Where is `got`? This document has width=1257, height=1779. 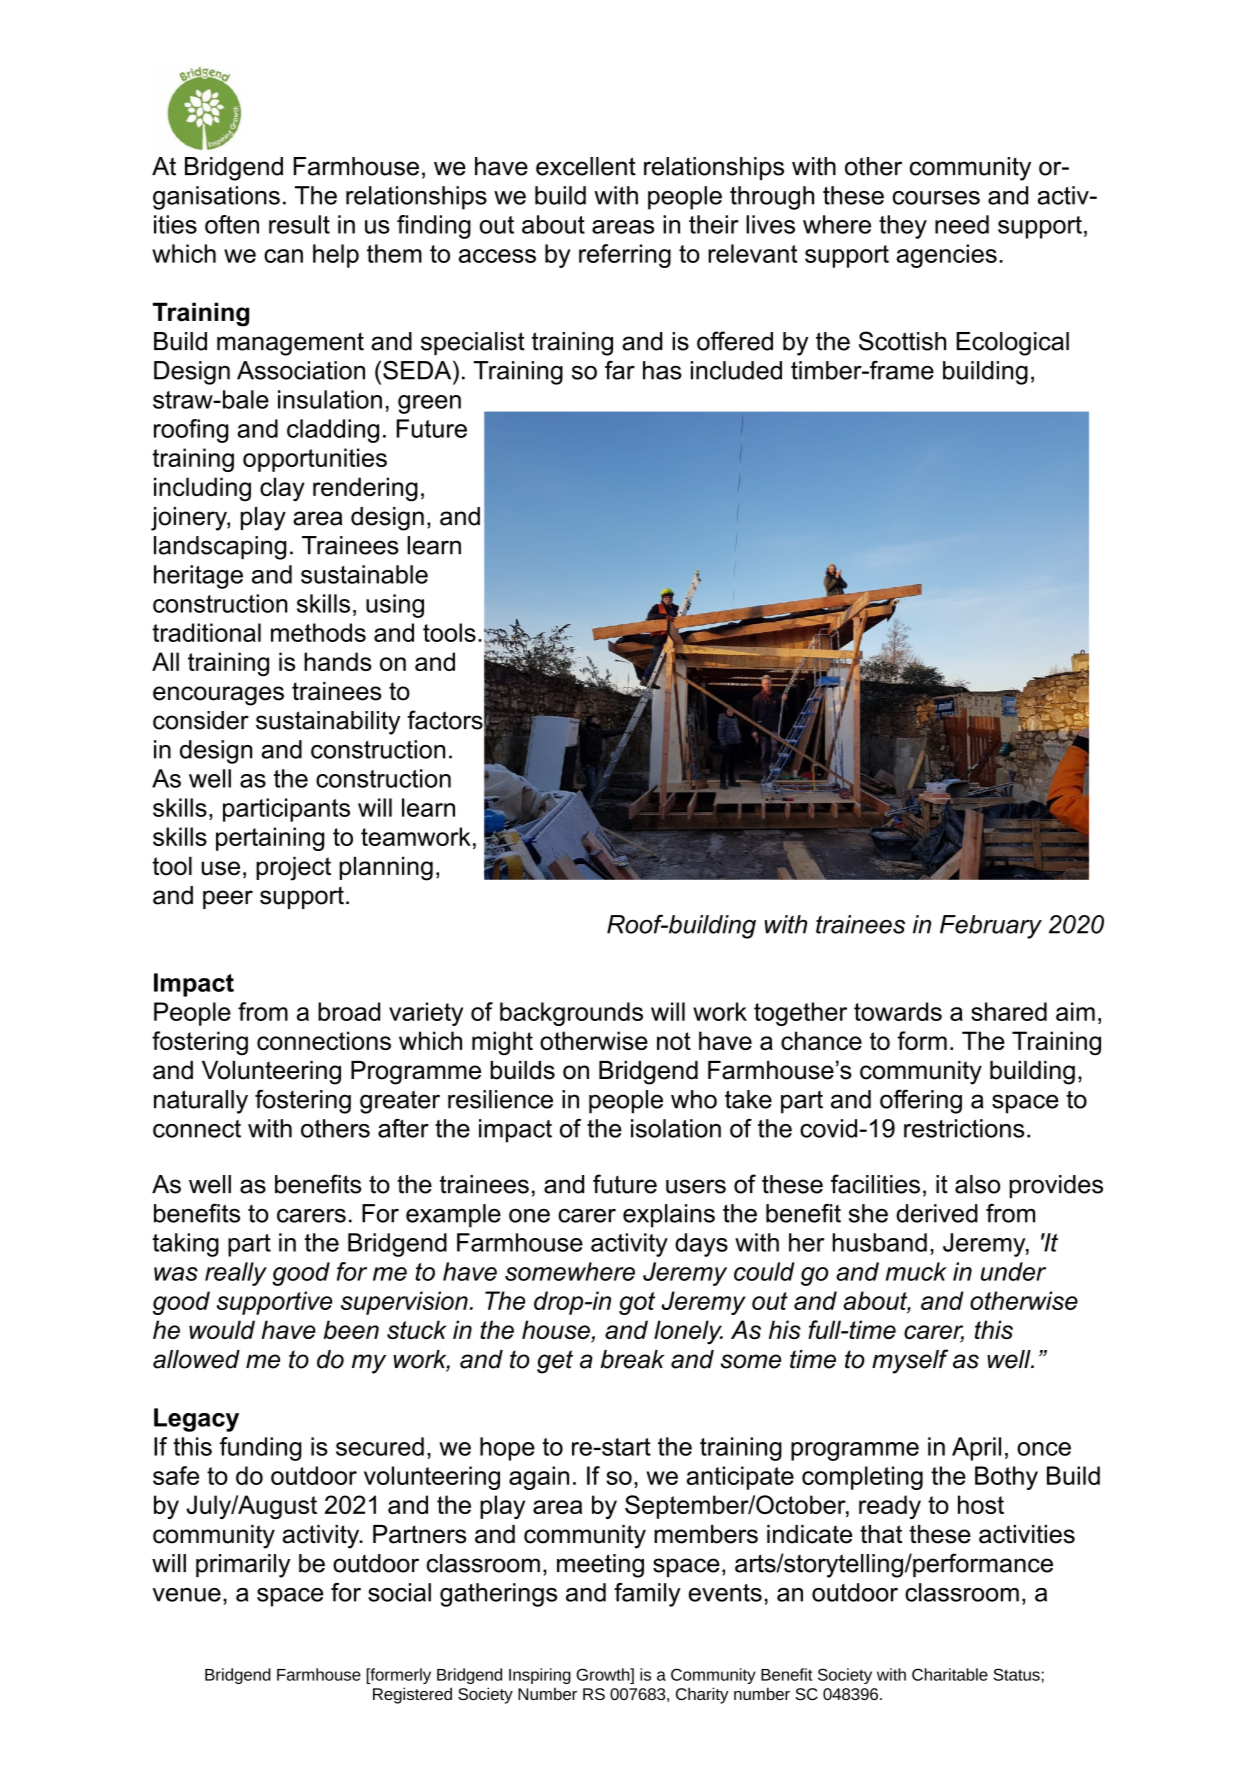 got is located at coordinates (637, 1303).
